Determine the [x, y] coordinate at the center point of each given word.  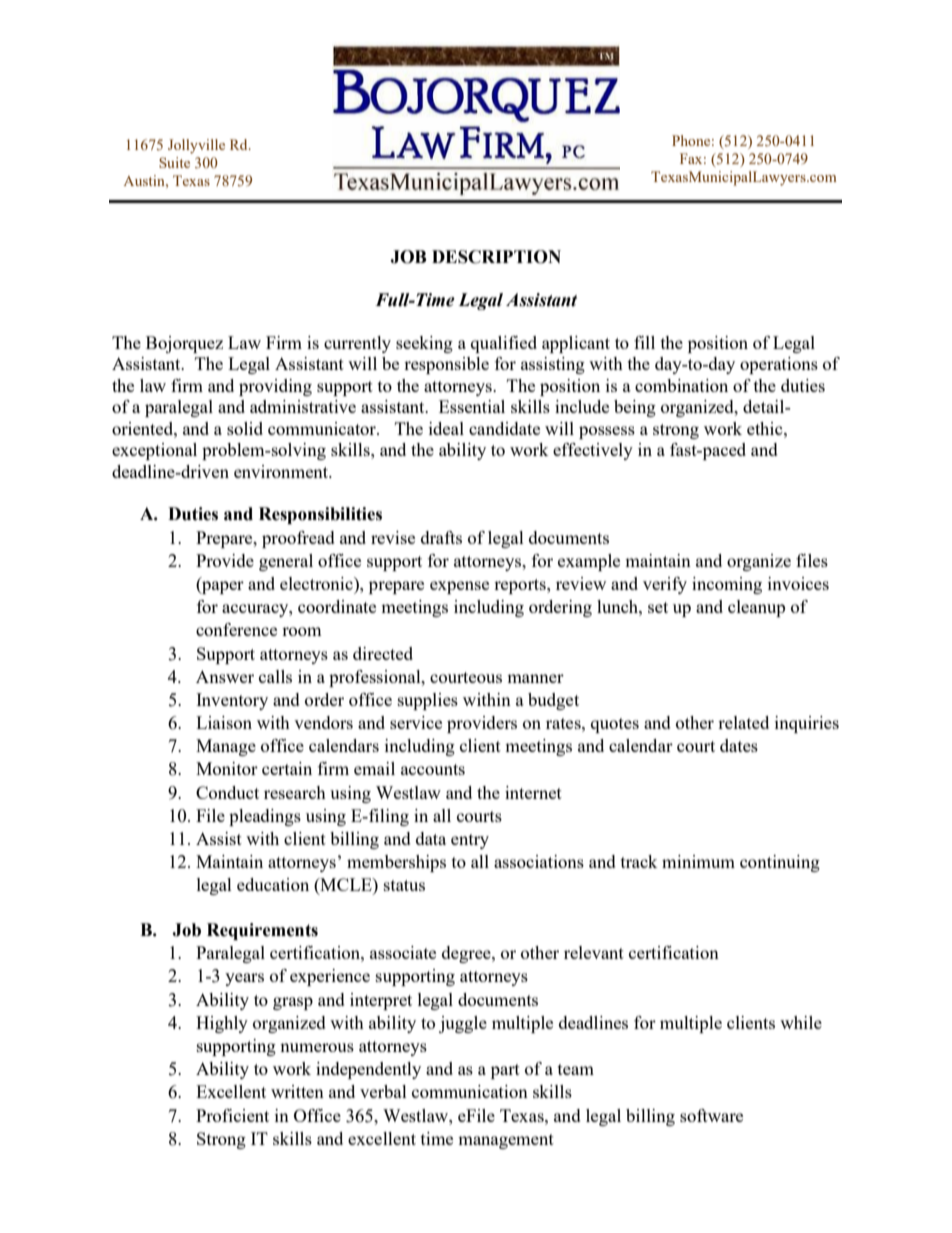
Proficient [232, 1115]
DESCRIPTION [496, 257]
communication [470, 1091]
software [711, 1115]
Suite [174, 162]
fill [644, 342]
